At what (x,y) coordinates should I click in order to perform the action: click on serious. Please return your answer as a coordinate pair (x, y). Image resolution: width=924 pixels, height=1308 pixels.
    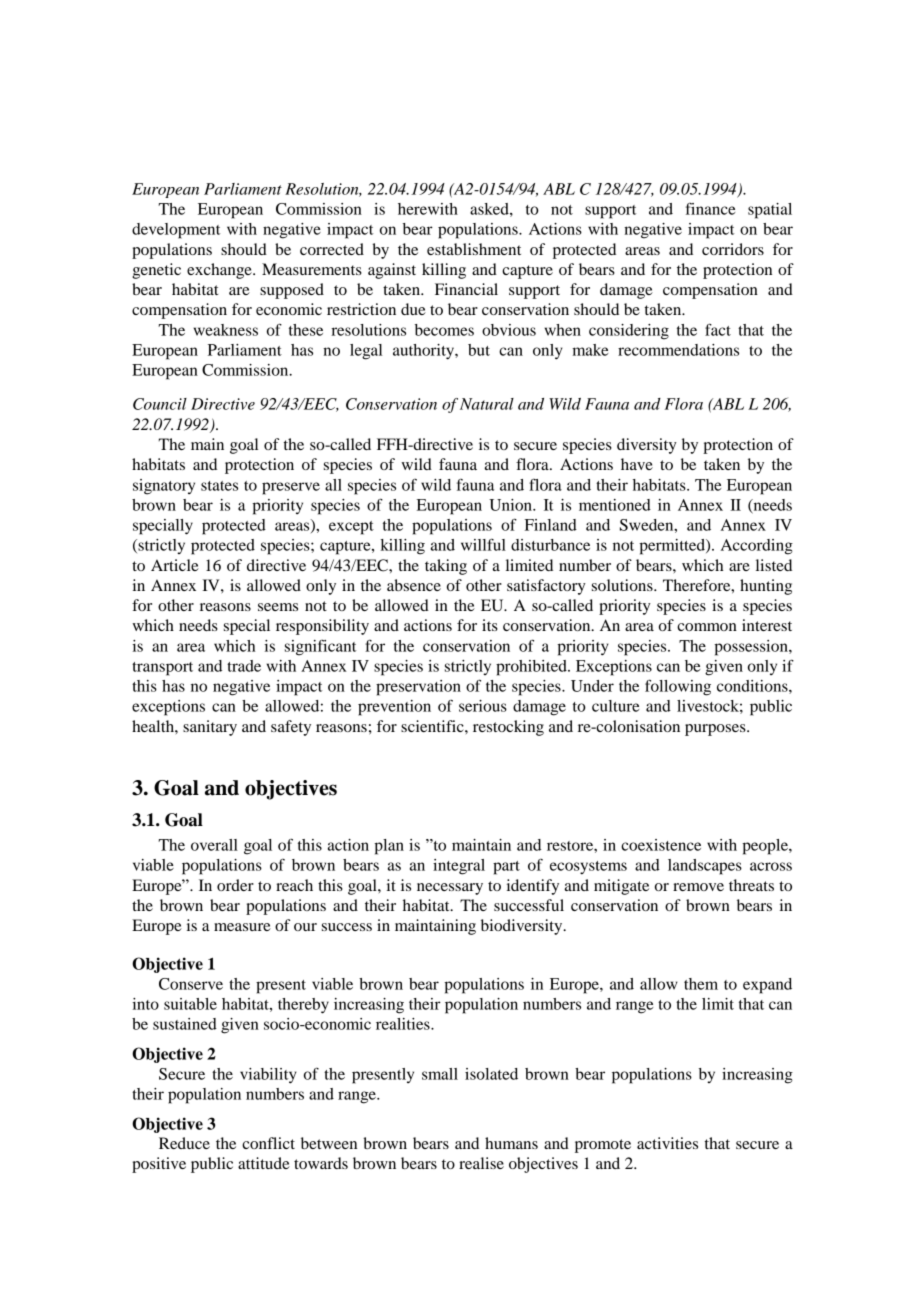
    Looking at the image, I should click on (483, 706).
